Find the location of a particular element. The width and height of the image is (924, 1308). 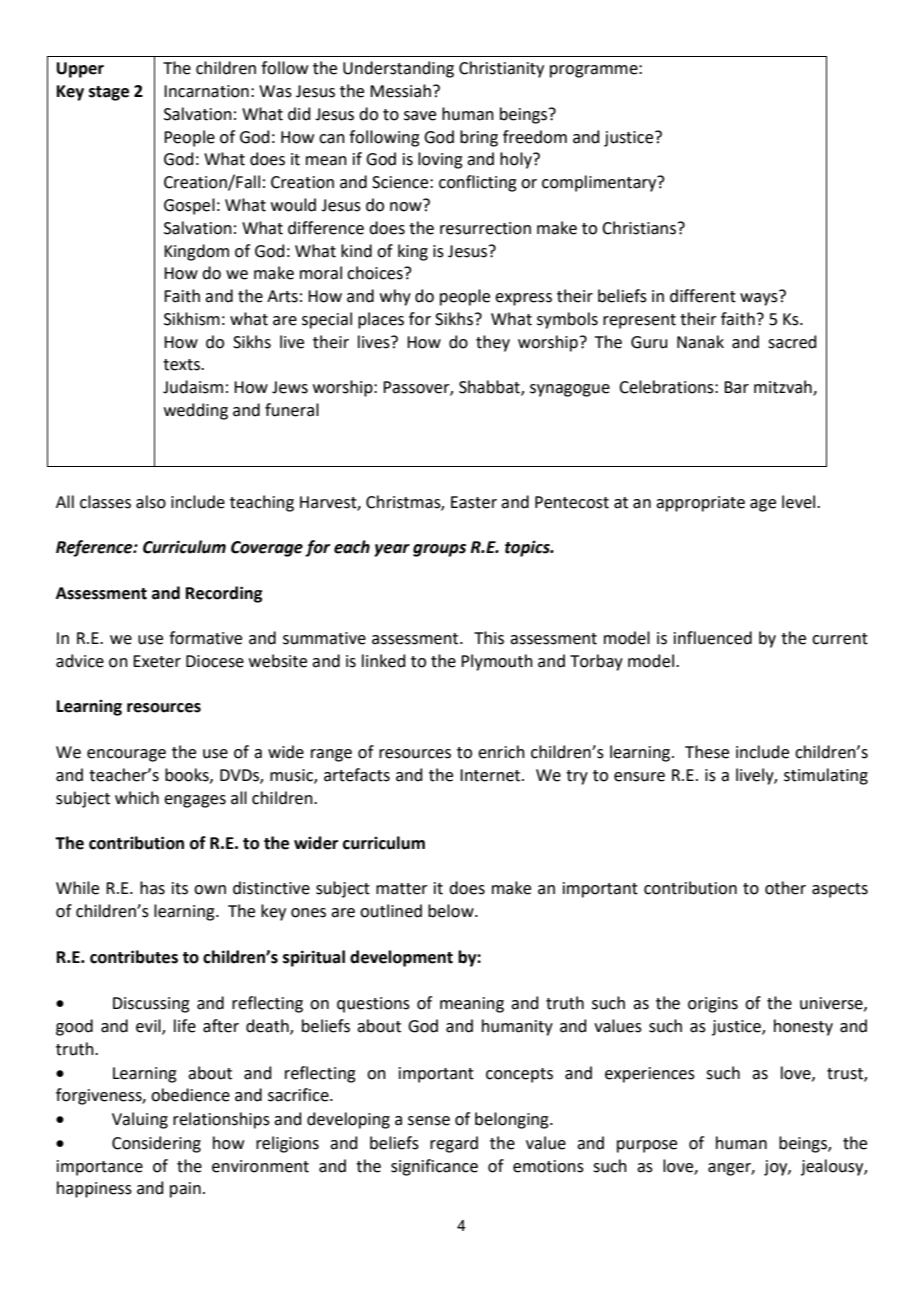

save is located at coordinates (420, 116).
